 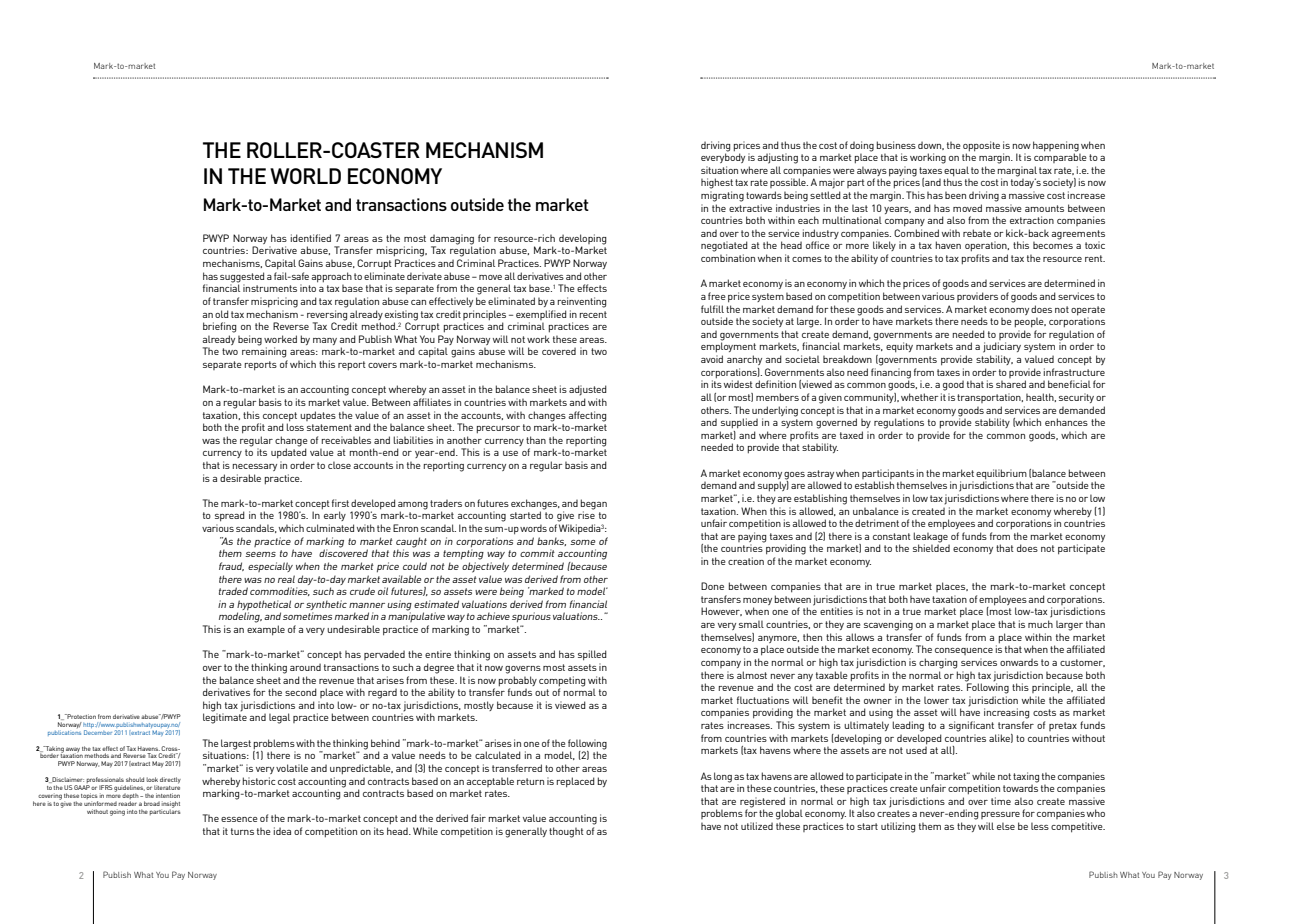 I want to click on WORLD, so click(x=305, y=176).
